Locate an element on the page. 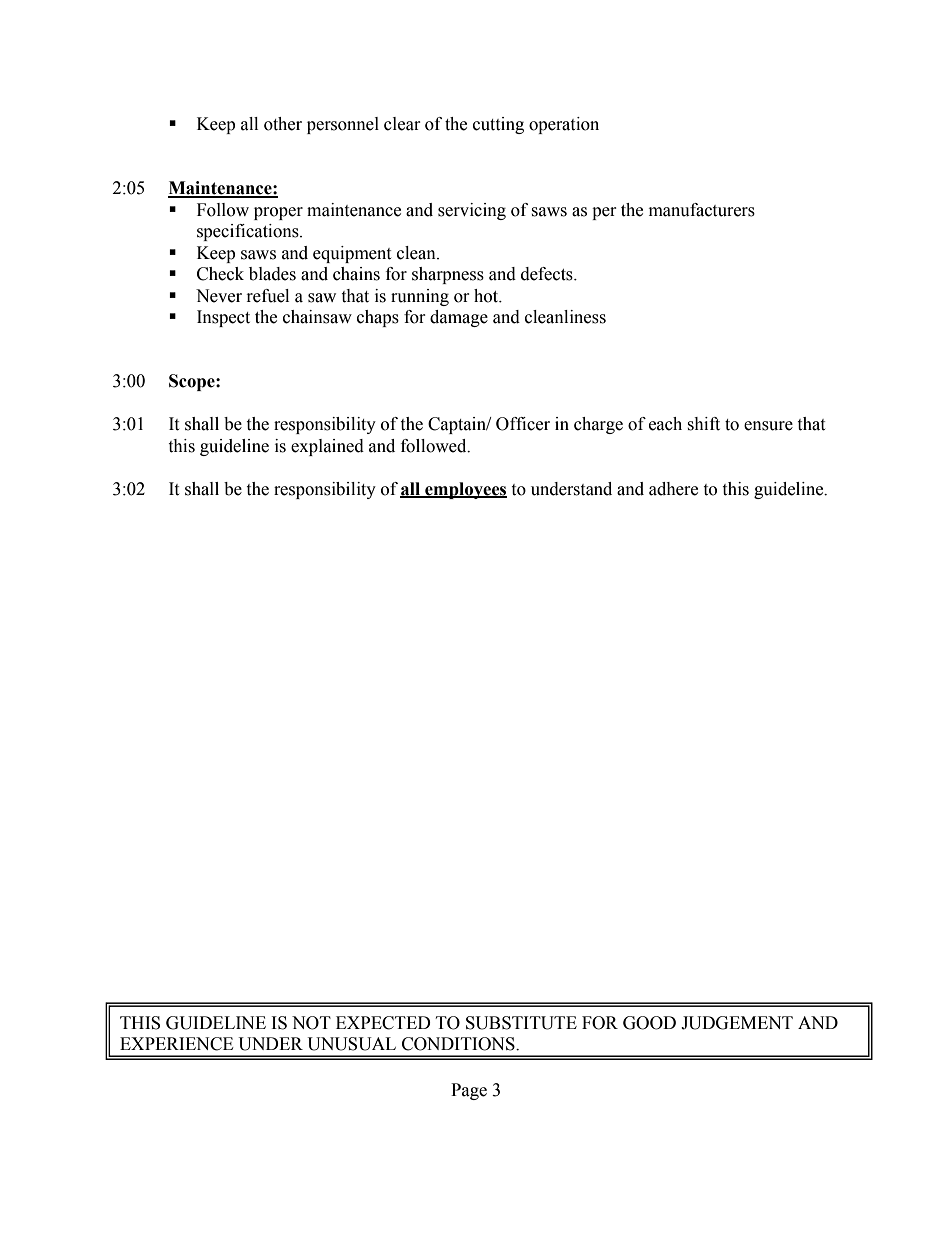 This page has height=1233, width=952. employees is located at coordinates (465, 490).
